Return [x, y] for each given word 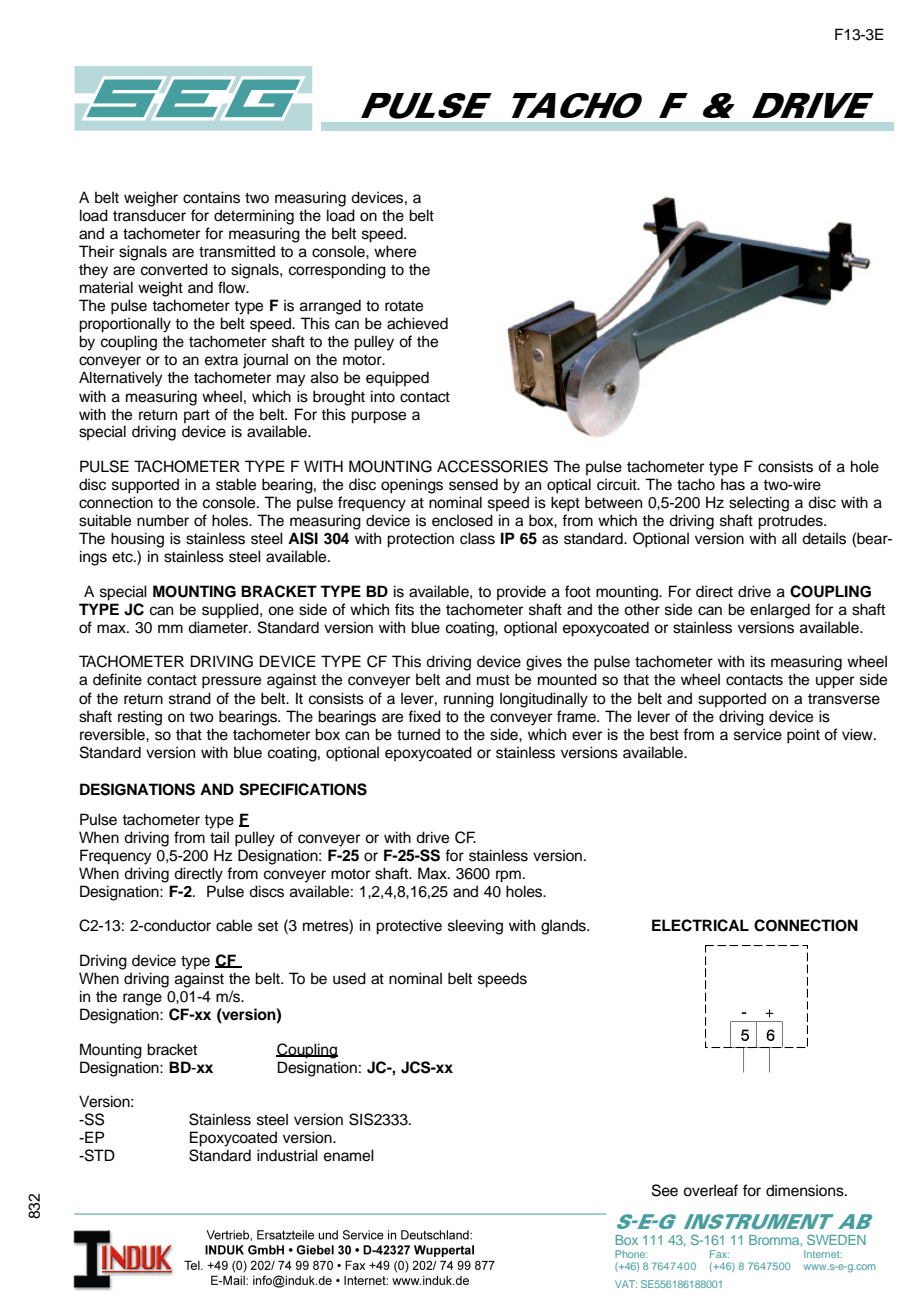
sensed [473, 484]
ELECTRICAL [700, 925]
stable [236, 484]
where [395, 251]
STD [98, 1155]
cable [234, 925]
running [469, 700]
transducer [149, 215]
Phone [631, 1254]
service [758, 734]
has [733, 484]
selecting [759, 504]
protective [409, 927]
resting [140, 718]
